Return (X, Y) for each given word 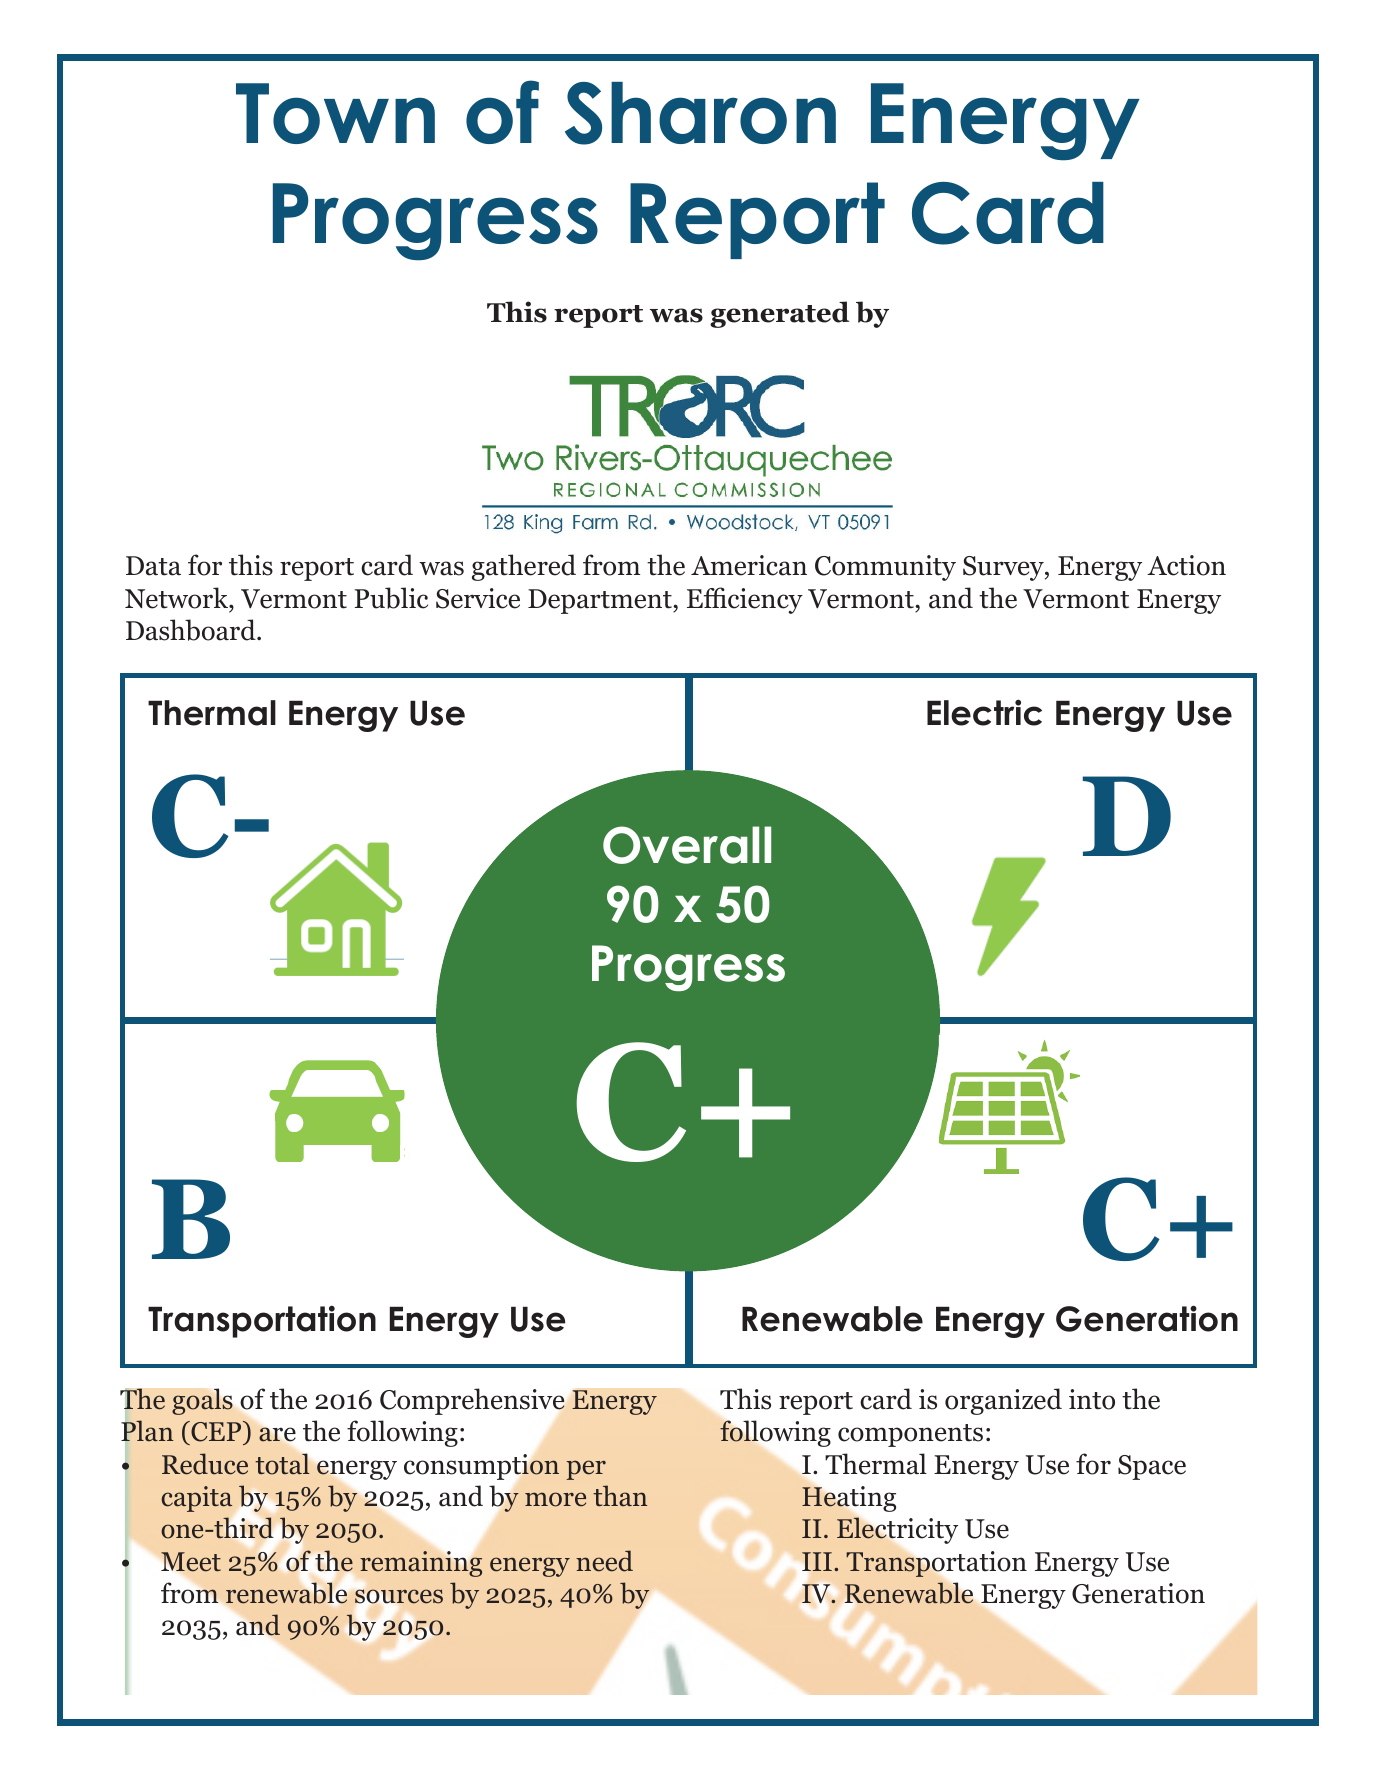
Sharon (700, 113)
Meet (191, 1562)
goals (202, 1401)
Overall (687, 845)
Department (601, 601)
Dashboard (192, 630)
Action (1186, 565)
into (1092, 1399)
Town (335, 113)
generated (779, 314)
